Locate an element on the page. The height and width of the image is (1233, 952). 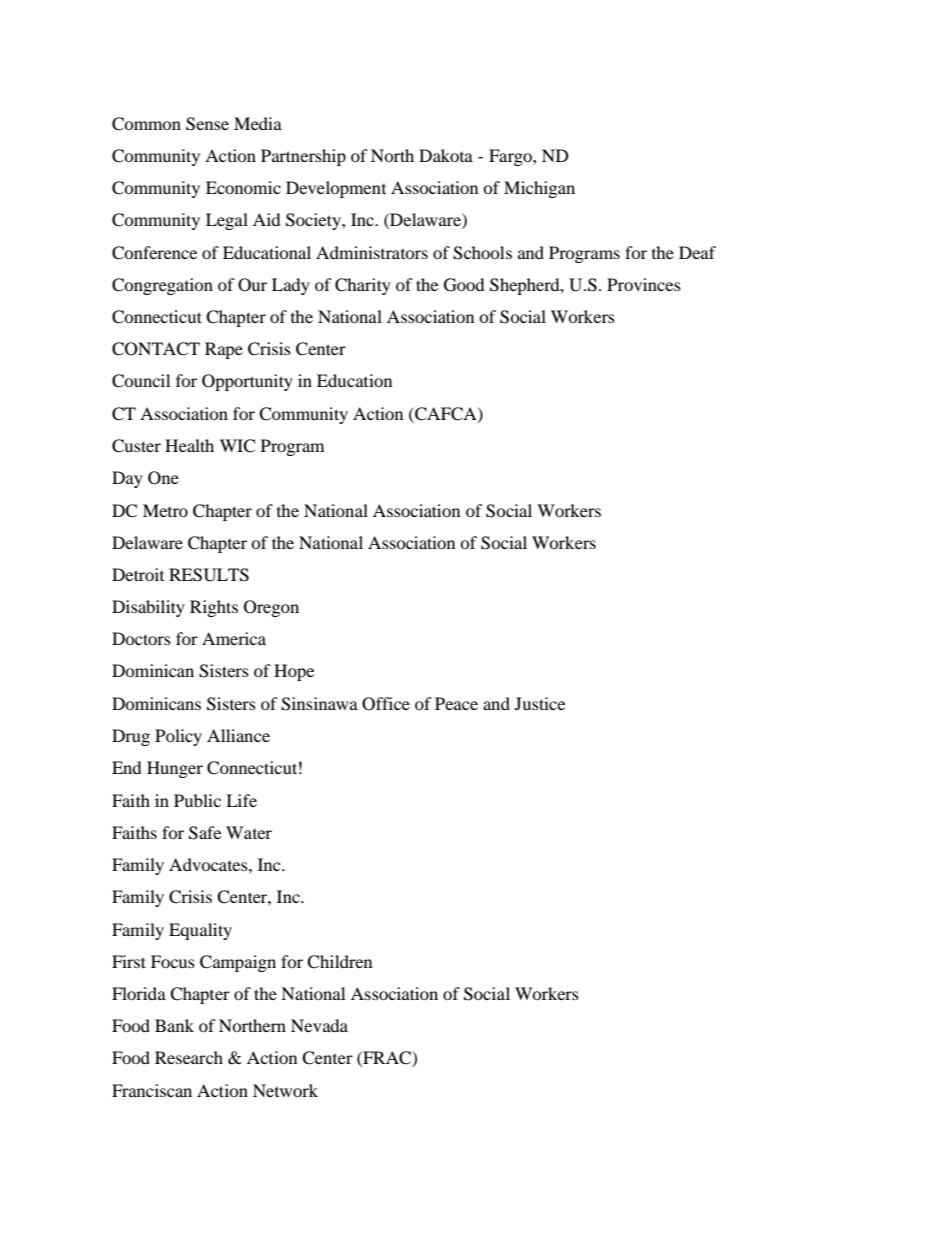
Nevada is located at coordinates (319, 1025).
